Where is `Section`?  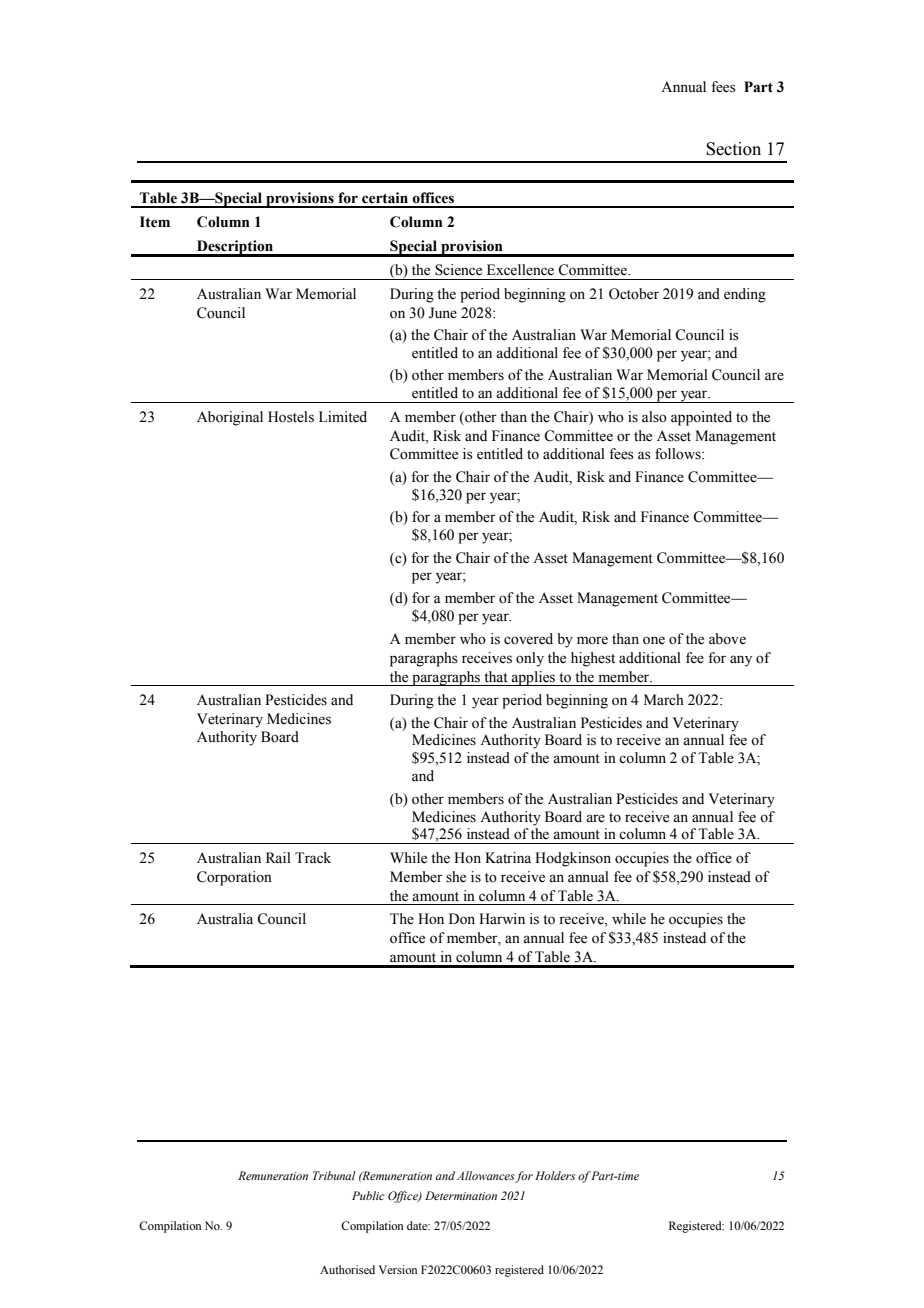 Section is located at coordinates (733, 149).
